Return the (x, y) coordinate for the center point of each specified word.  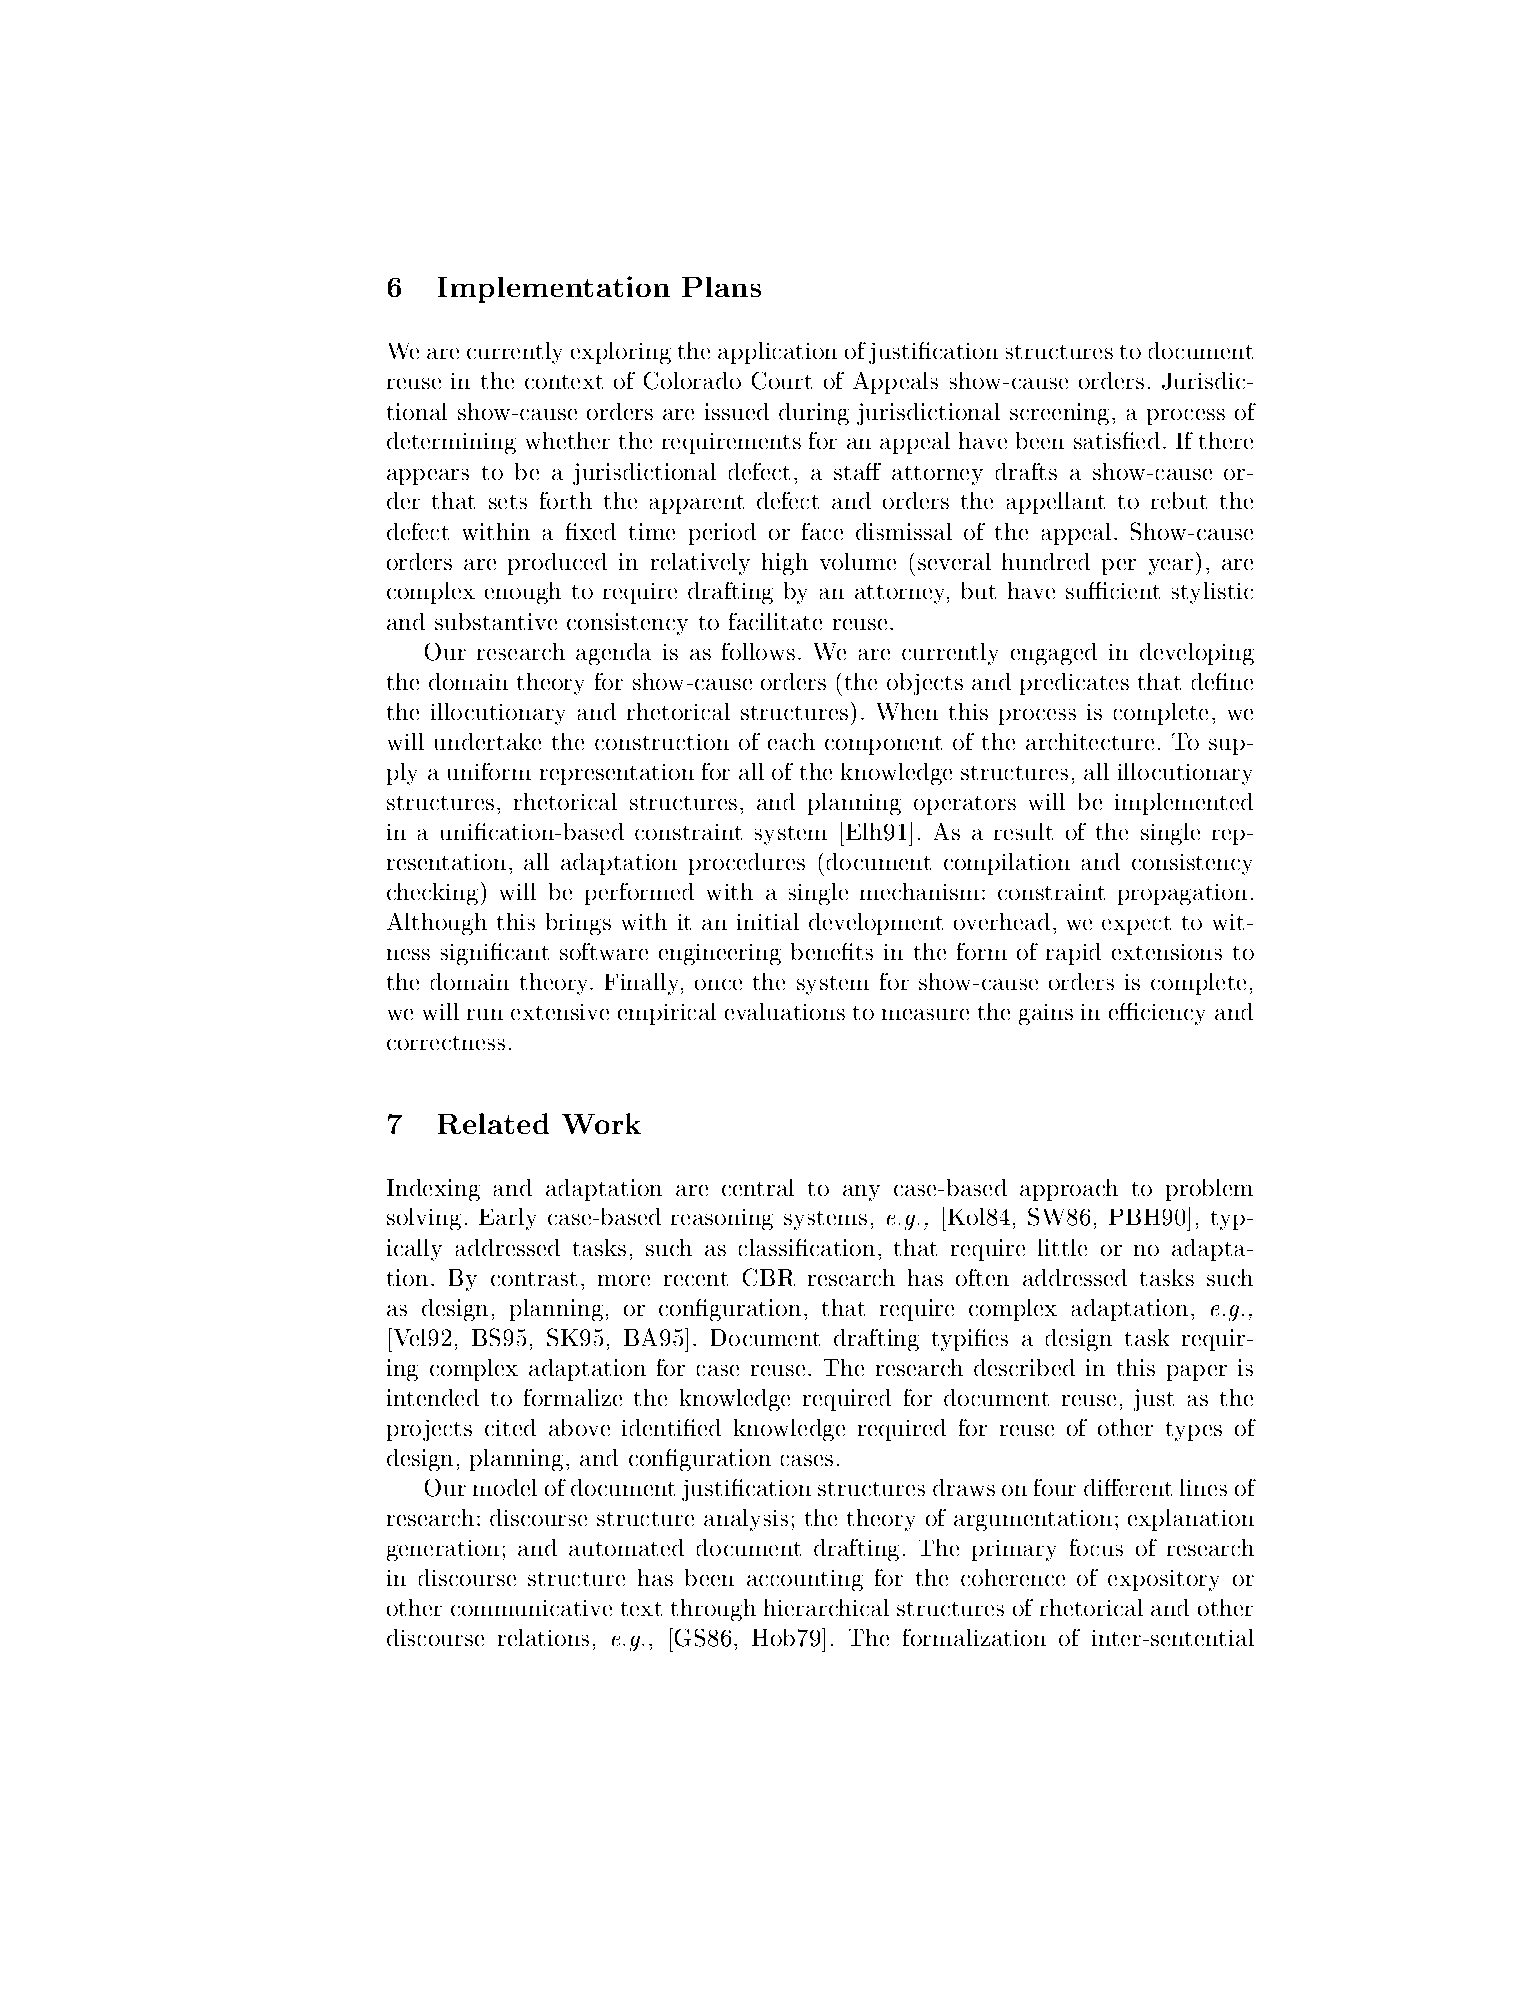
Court (782, 381)
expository (1163, 1580)
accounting (805, 1580)
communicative (531, 1608)
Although (437, 924)
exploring (621, 353)
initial (768, 921)
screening (1059, 414)
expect (1136, 925)
